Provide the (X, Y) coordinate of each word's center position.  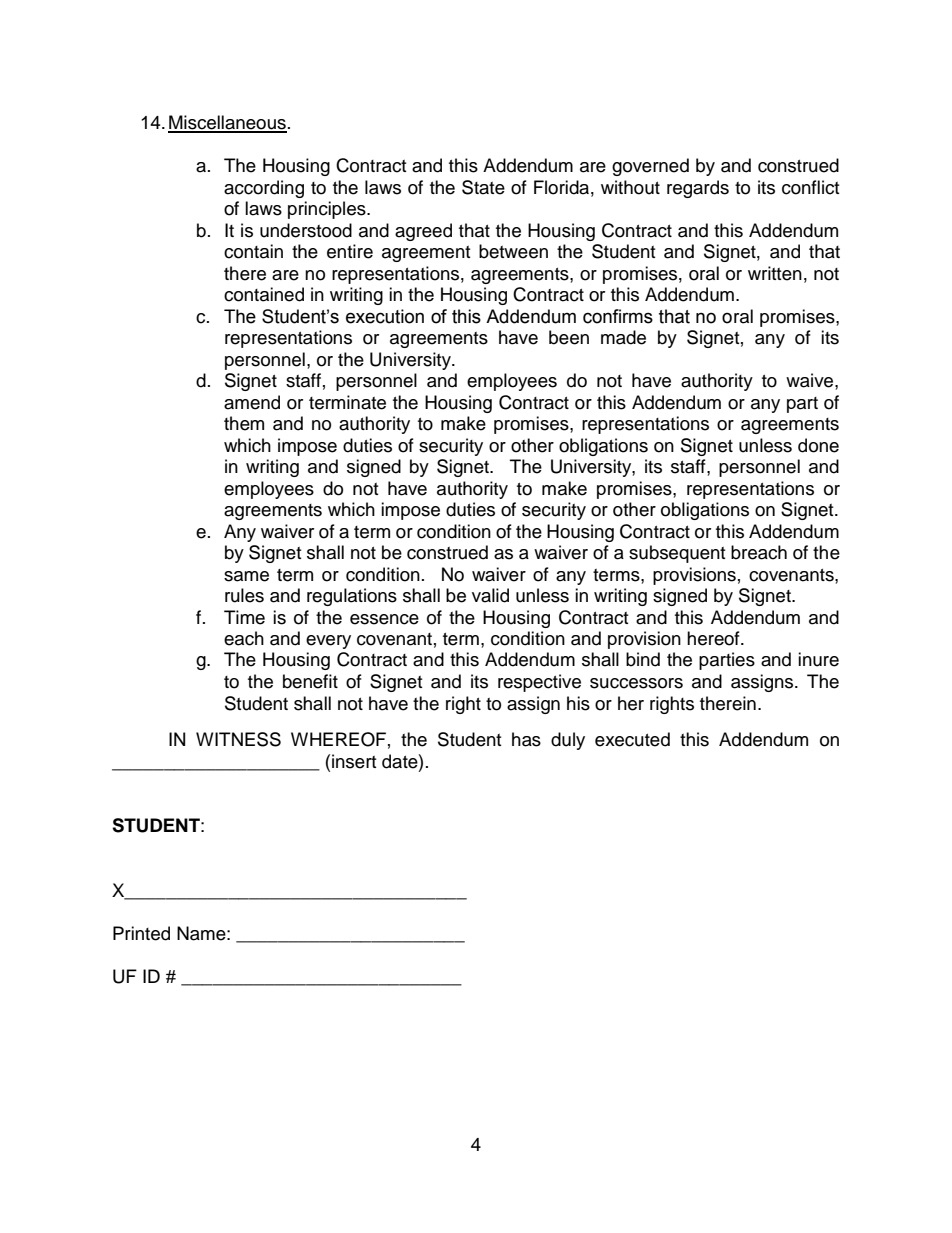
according (264, 189)
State (483, 187)
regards (698, 189)
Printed (141, 933)
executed (632, 739)
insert (354, 761)
